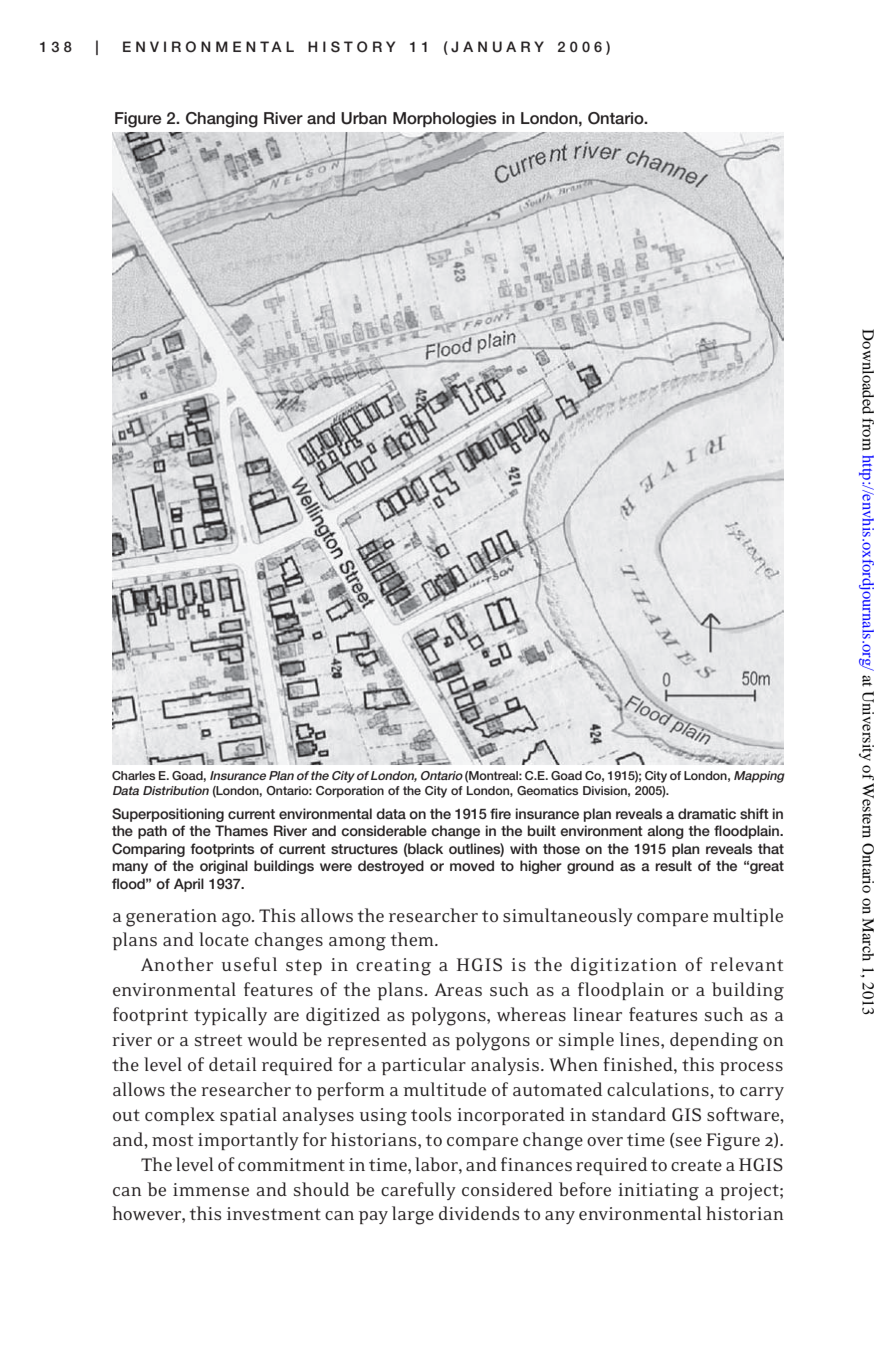  I want to click on Geomatics, so click(547, 790).
